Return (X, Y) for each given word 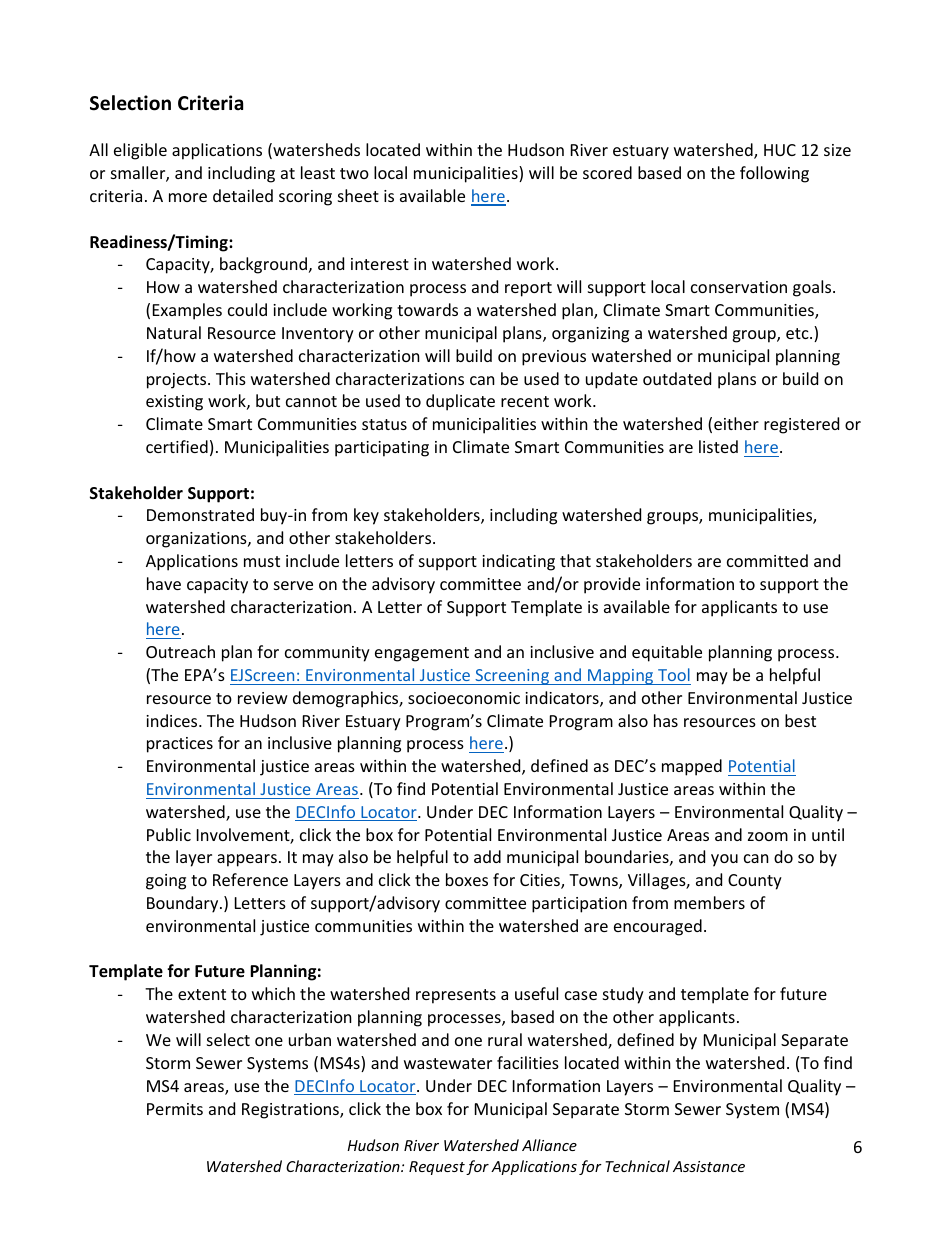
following (774, 174)
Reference (250, 879)
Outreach (180, 651)
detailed (243, 195)
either (736, 423)
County (755, 882)
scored (607, 172)
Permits (175, 1109)
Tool (674, 674)
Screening (512, 677)
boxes (467, 879)
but (268, 400)
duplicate (460, 402)
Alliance (549, 1145)
